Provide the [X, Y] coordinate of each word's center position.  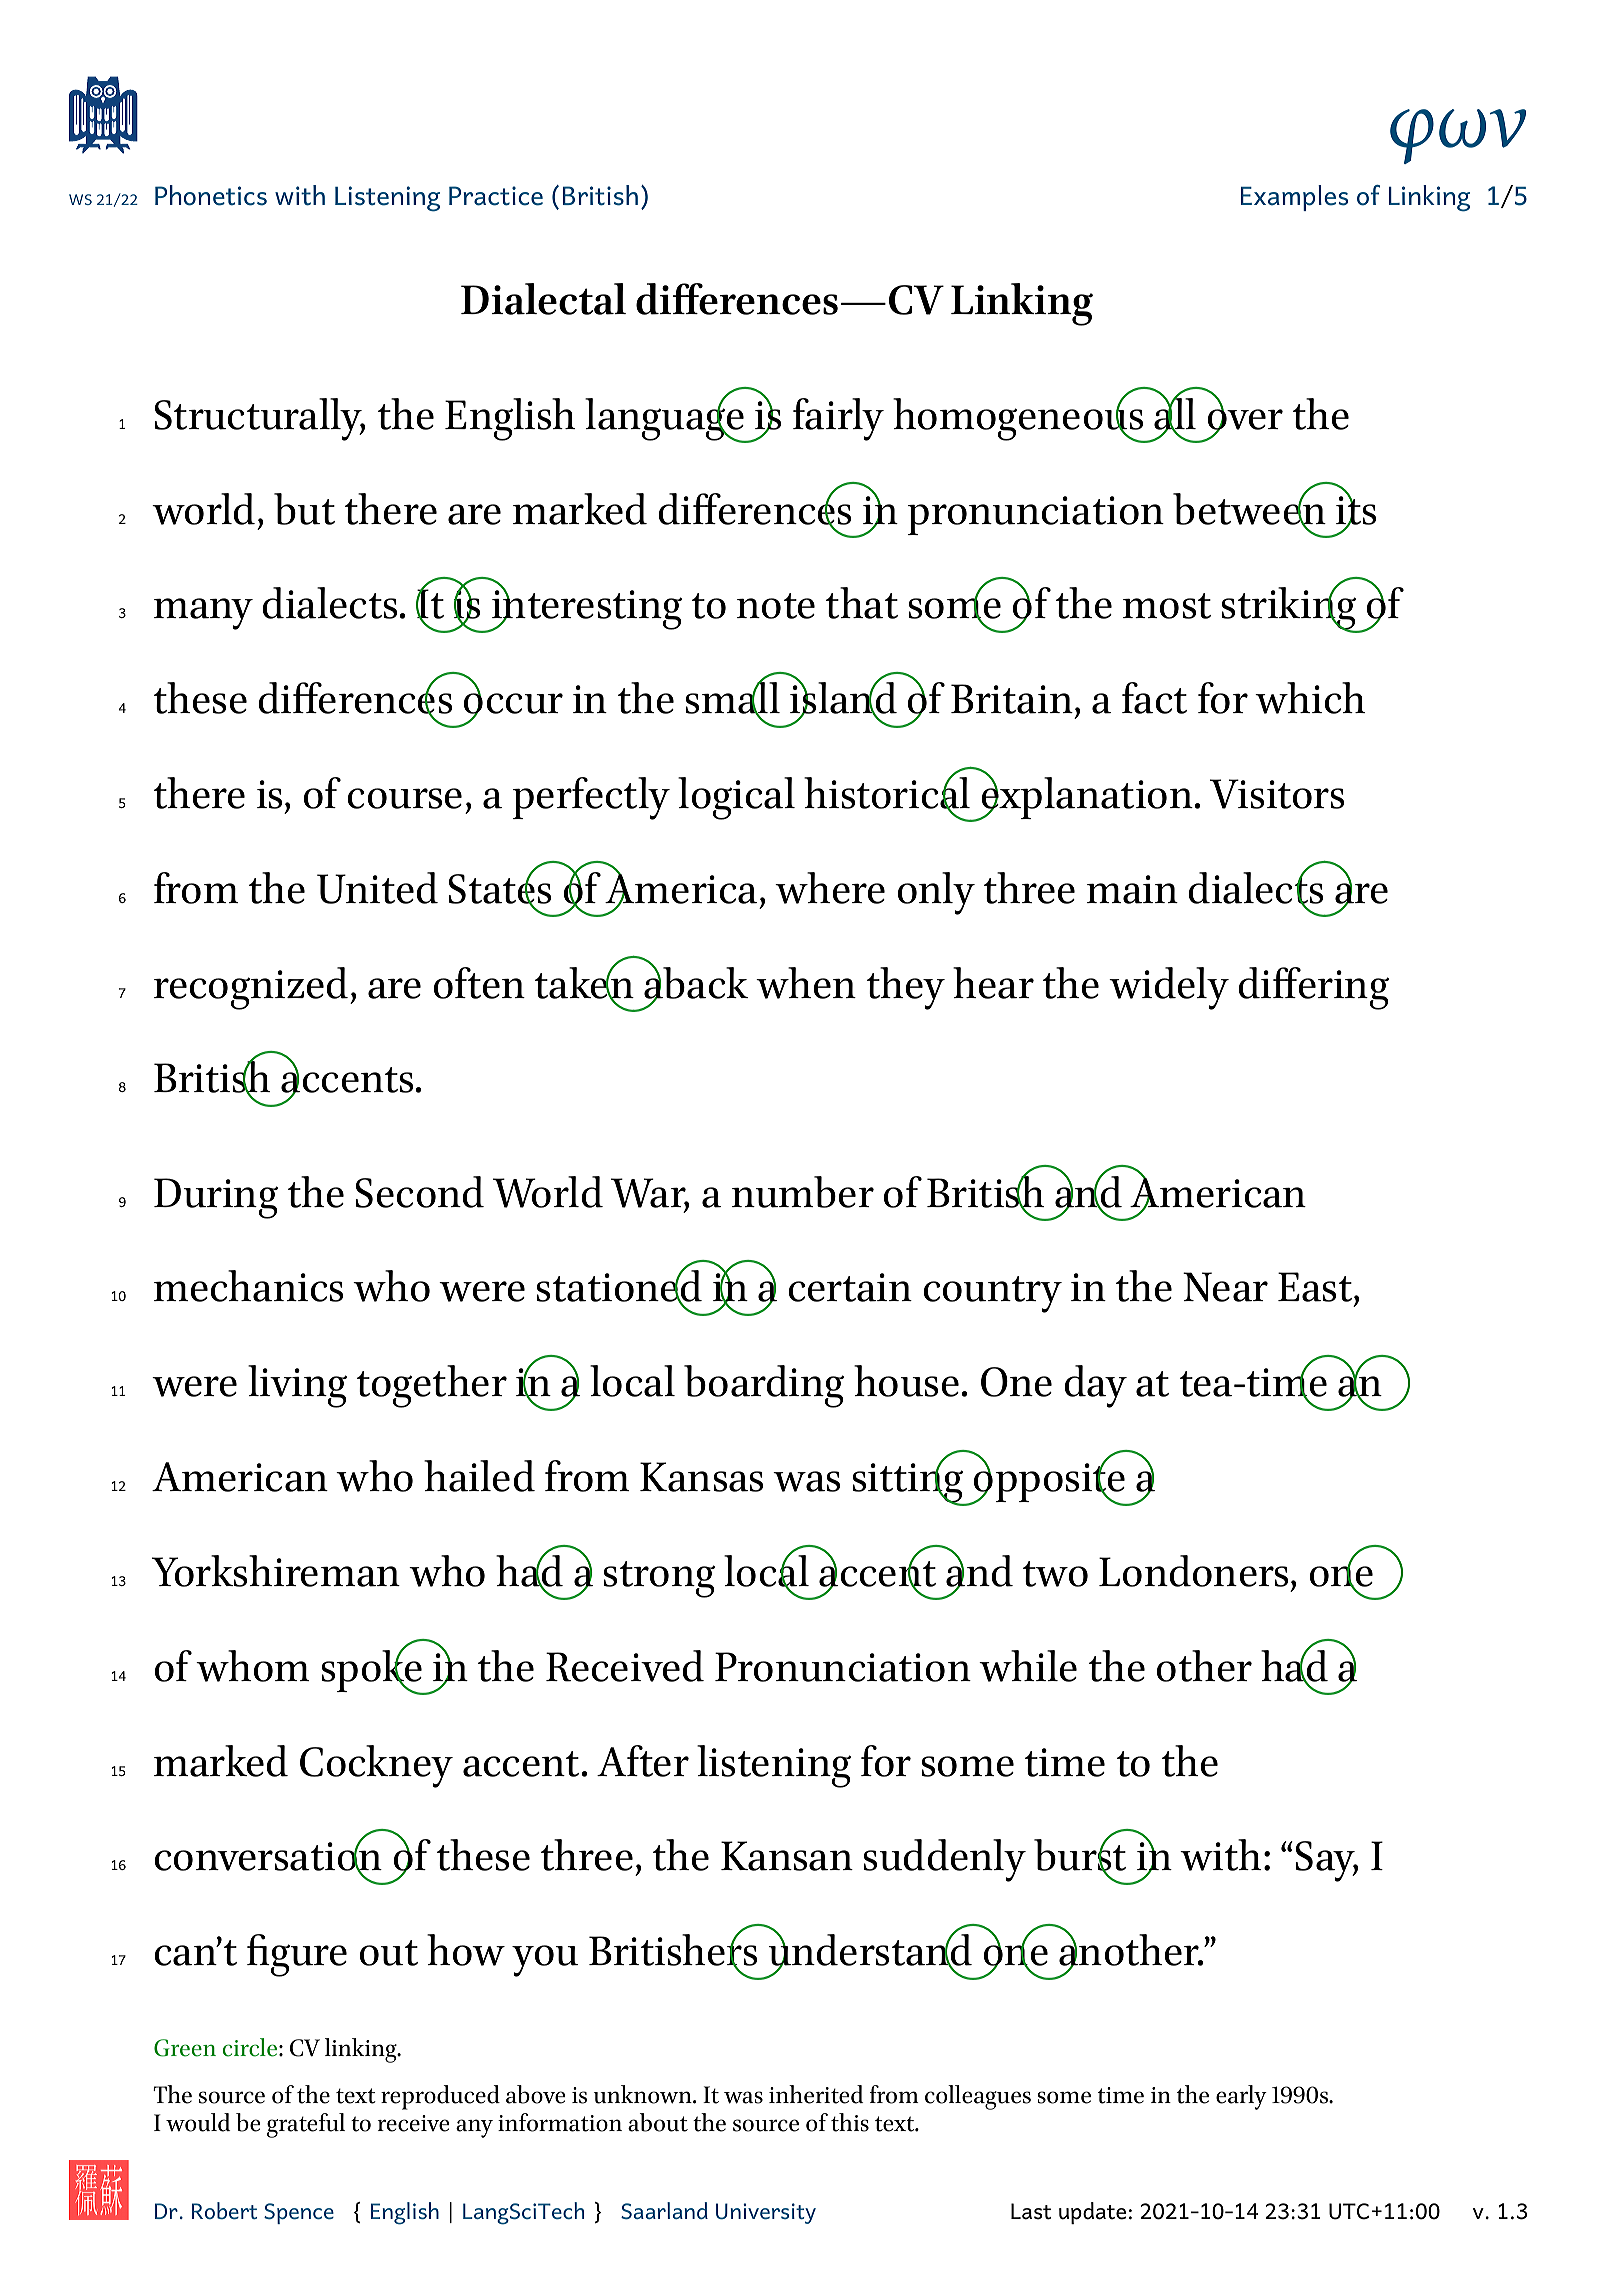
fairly [838, 419]
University [766, 2213]
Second [420, 1192]
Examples [1294, 198]
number [803, 1192]
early [1241, 2097]
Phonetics [211, 195]
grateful [306, 2125]
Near [1225, 1287]
